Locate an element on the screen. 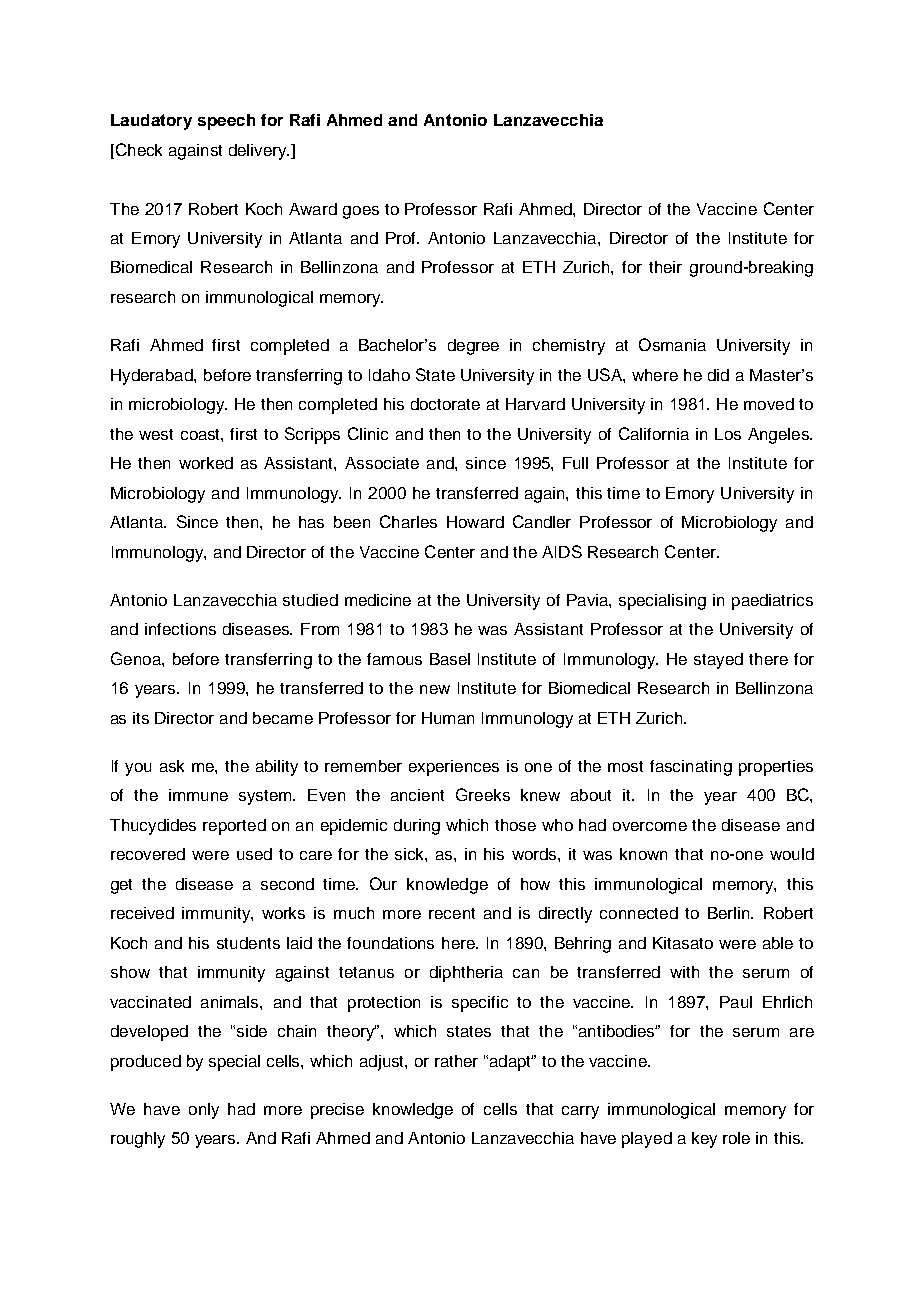  used is located at coordinates (254, 854).
